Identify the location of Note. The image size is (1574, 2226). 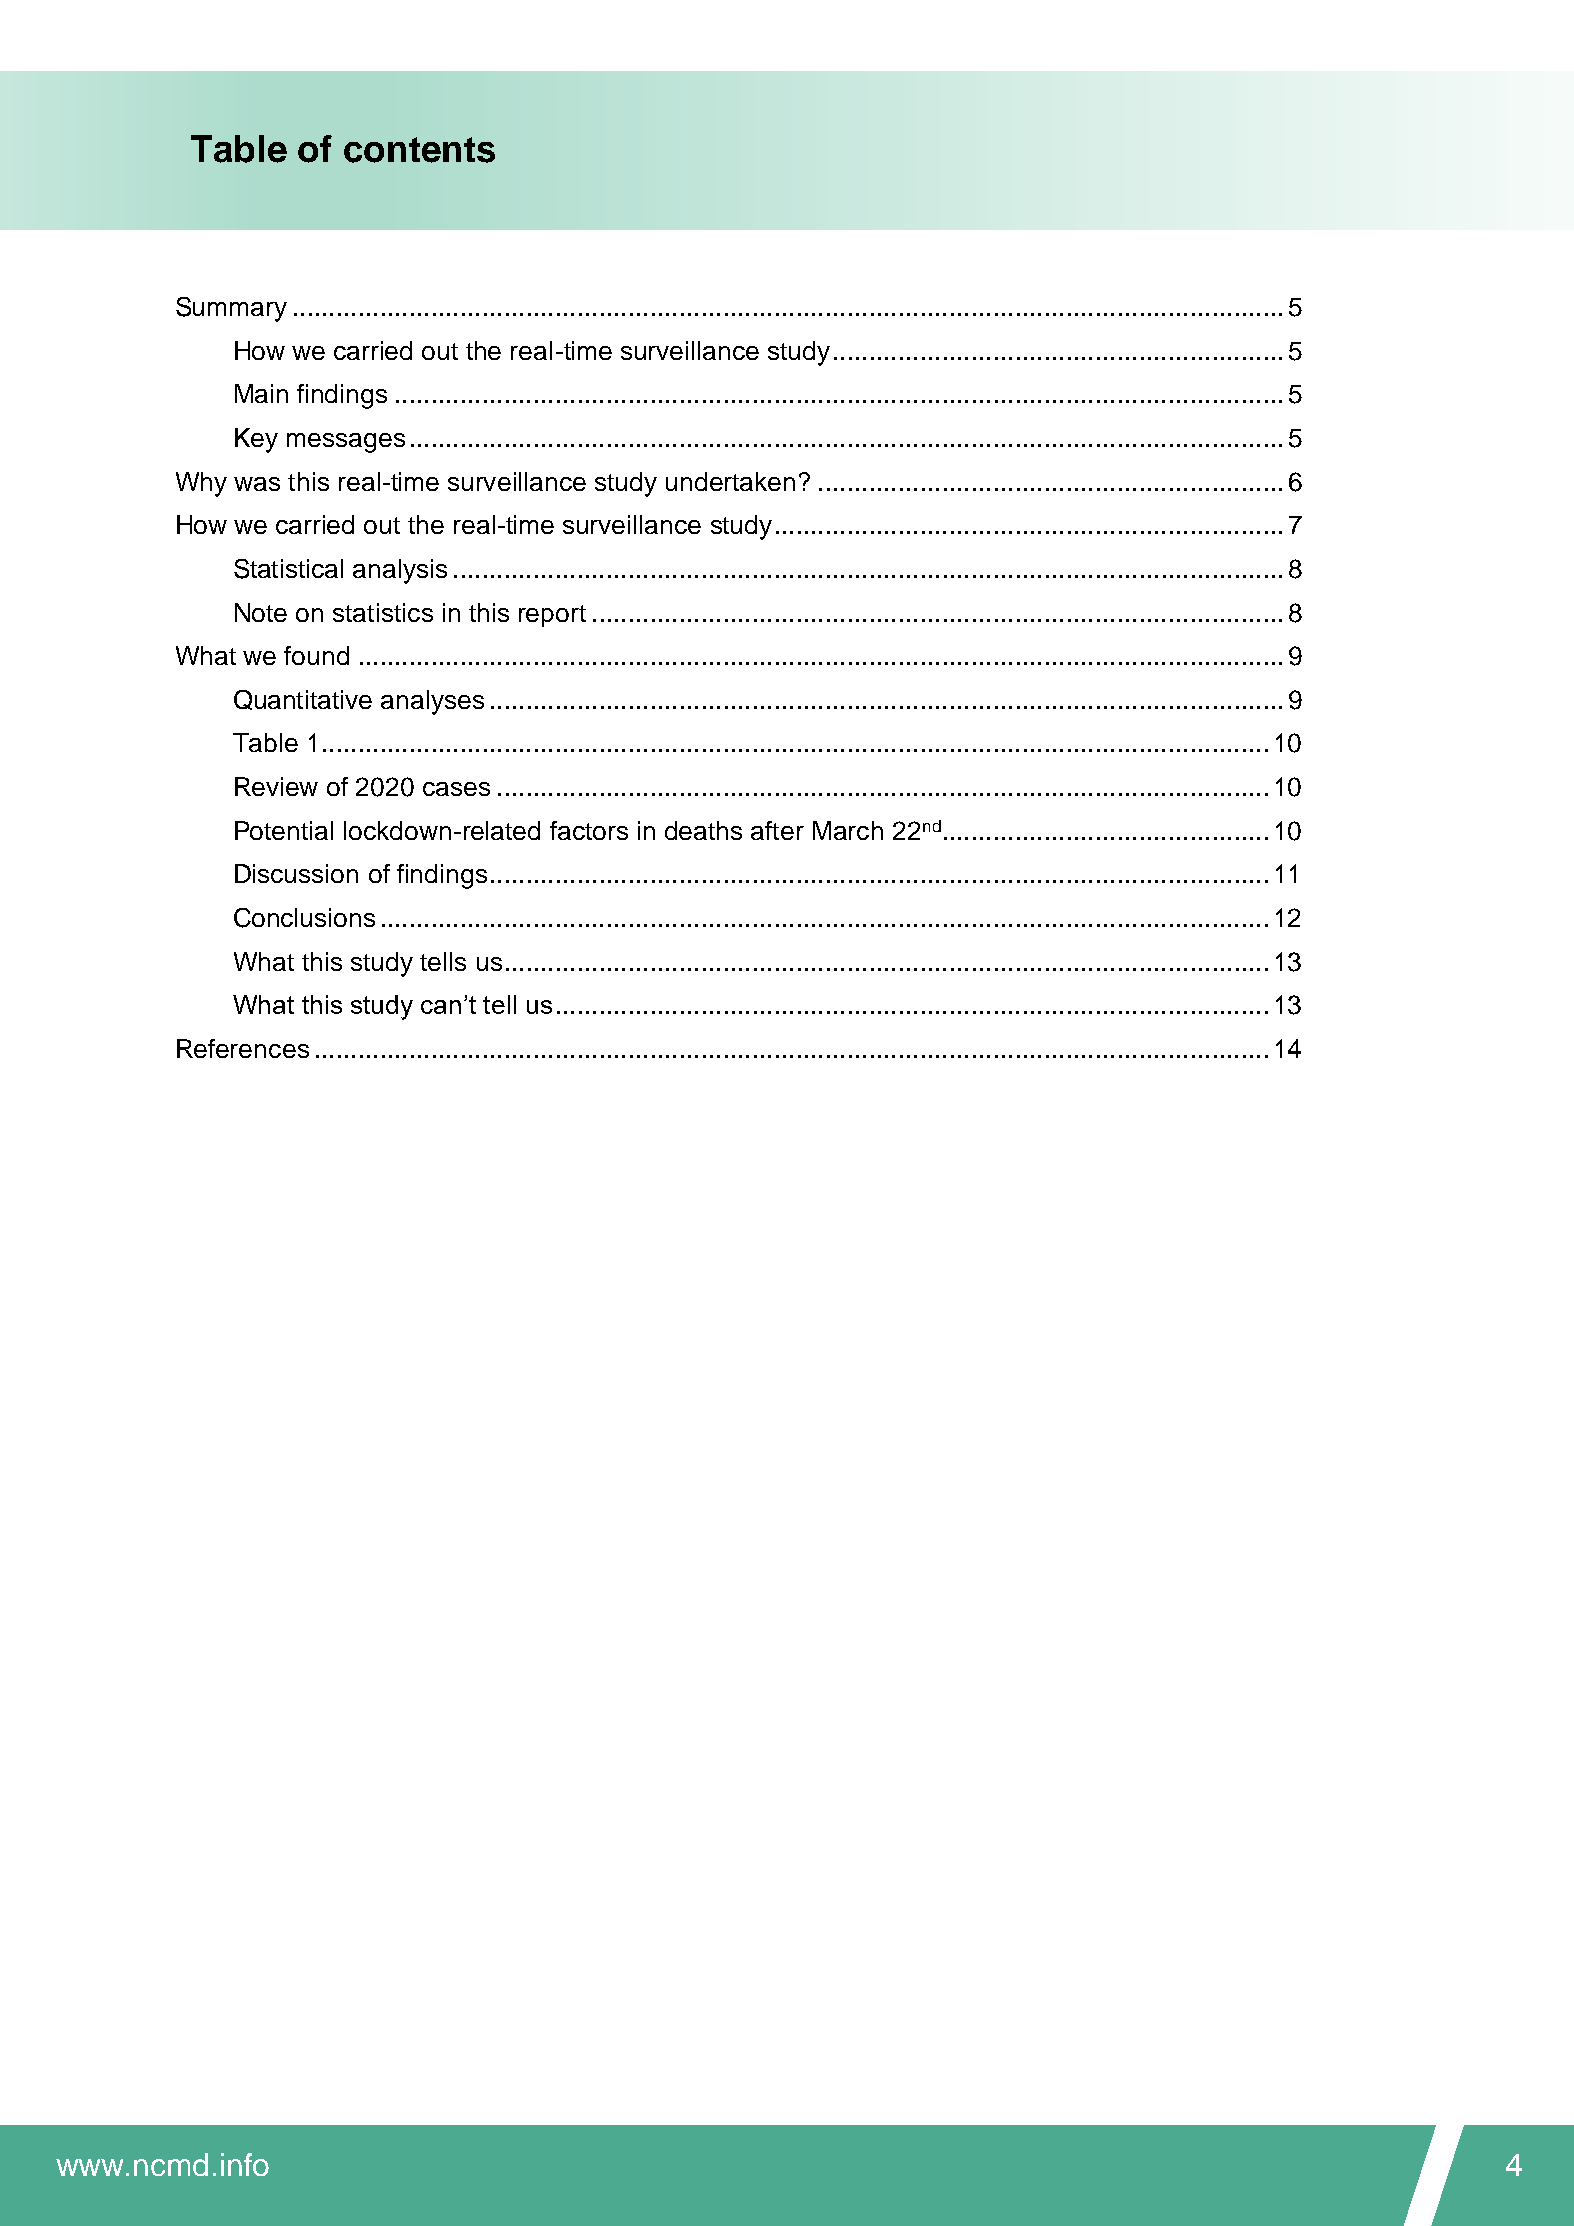
(261, 612).
